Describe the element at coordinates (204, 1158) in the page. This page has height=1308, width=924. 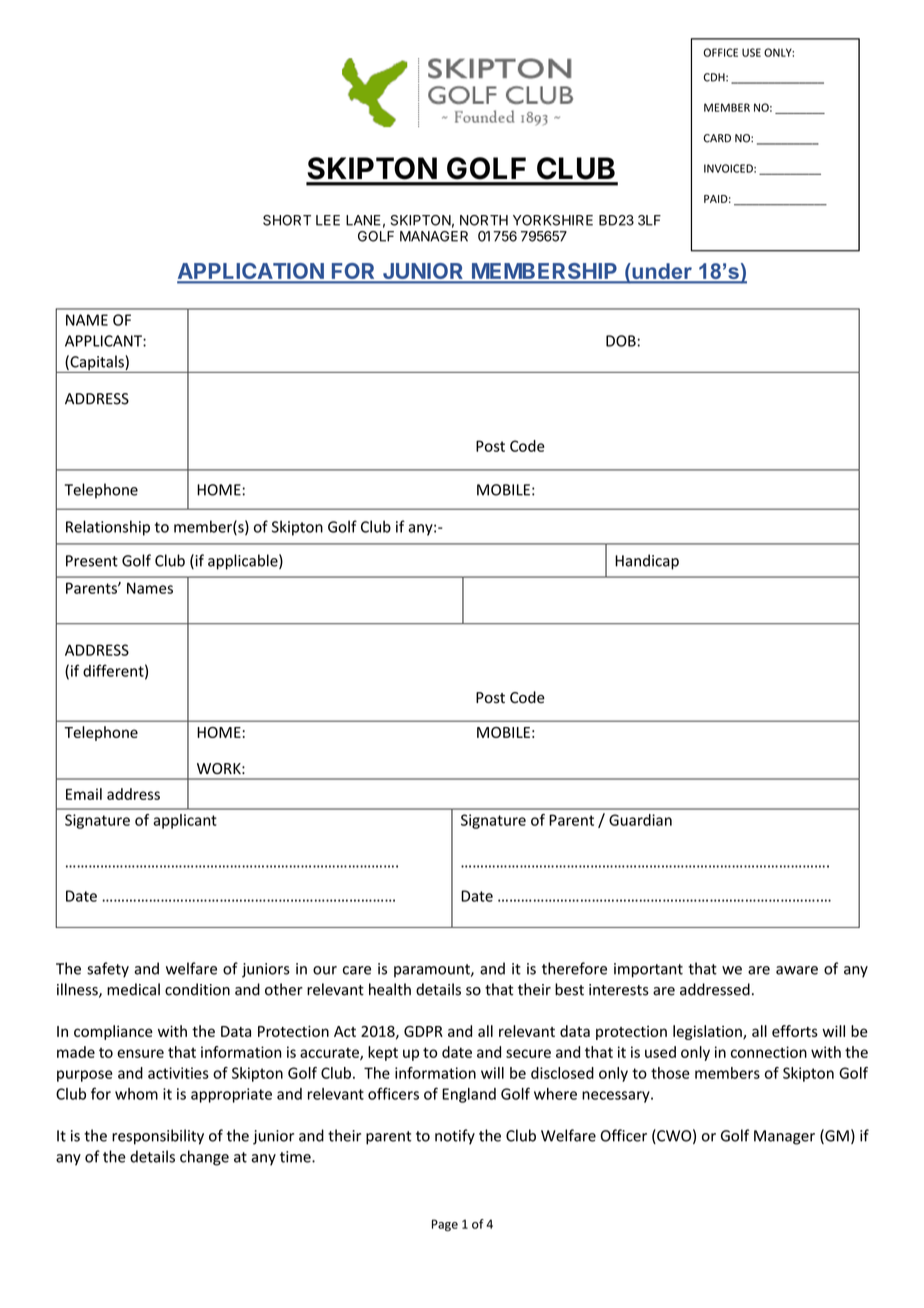
I see `change` at that location.
